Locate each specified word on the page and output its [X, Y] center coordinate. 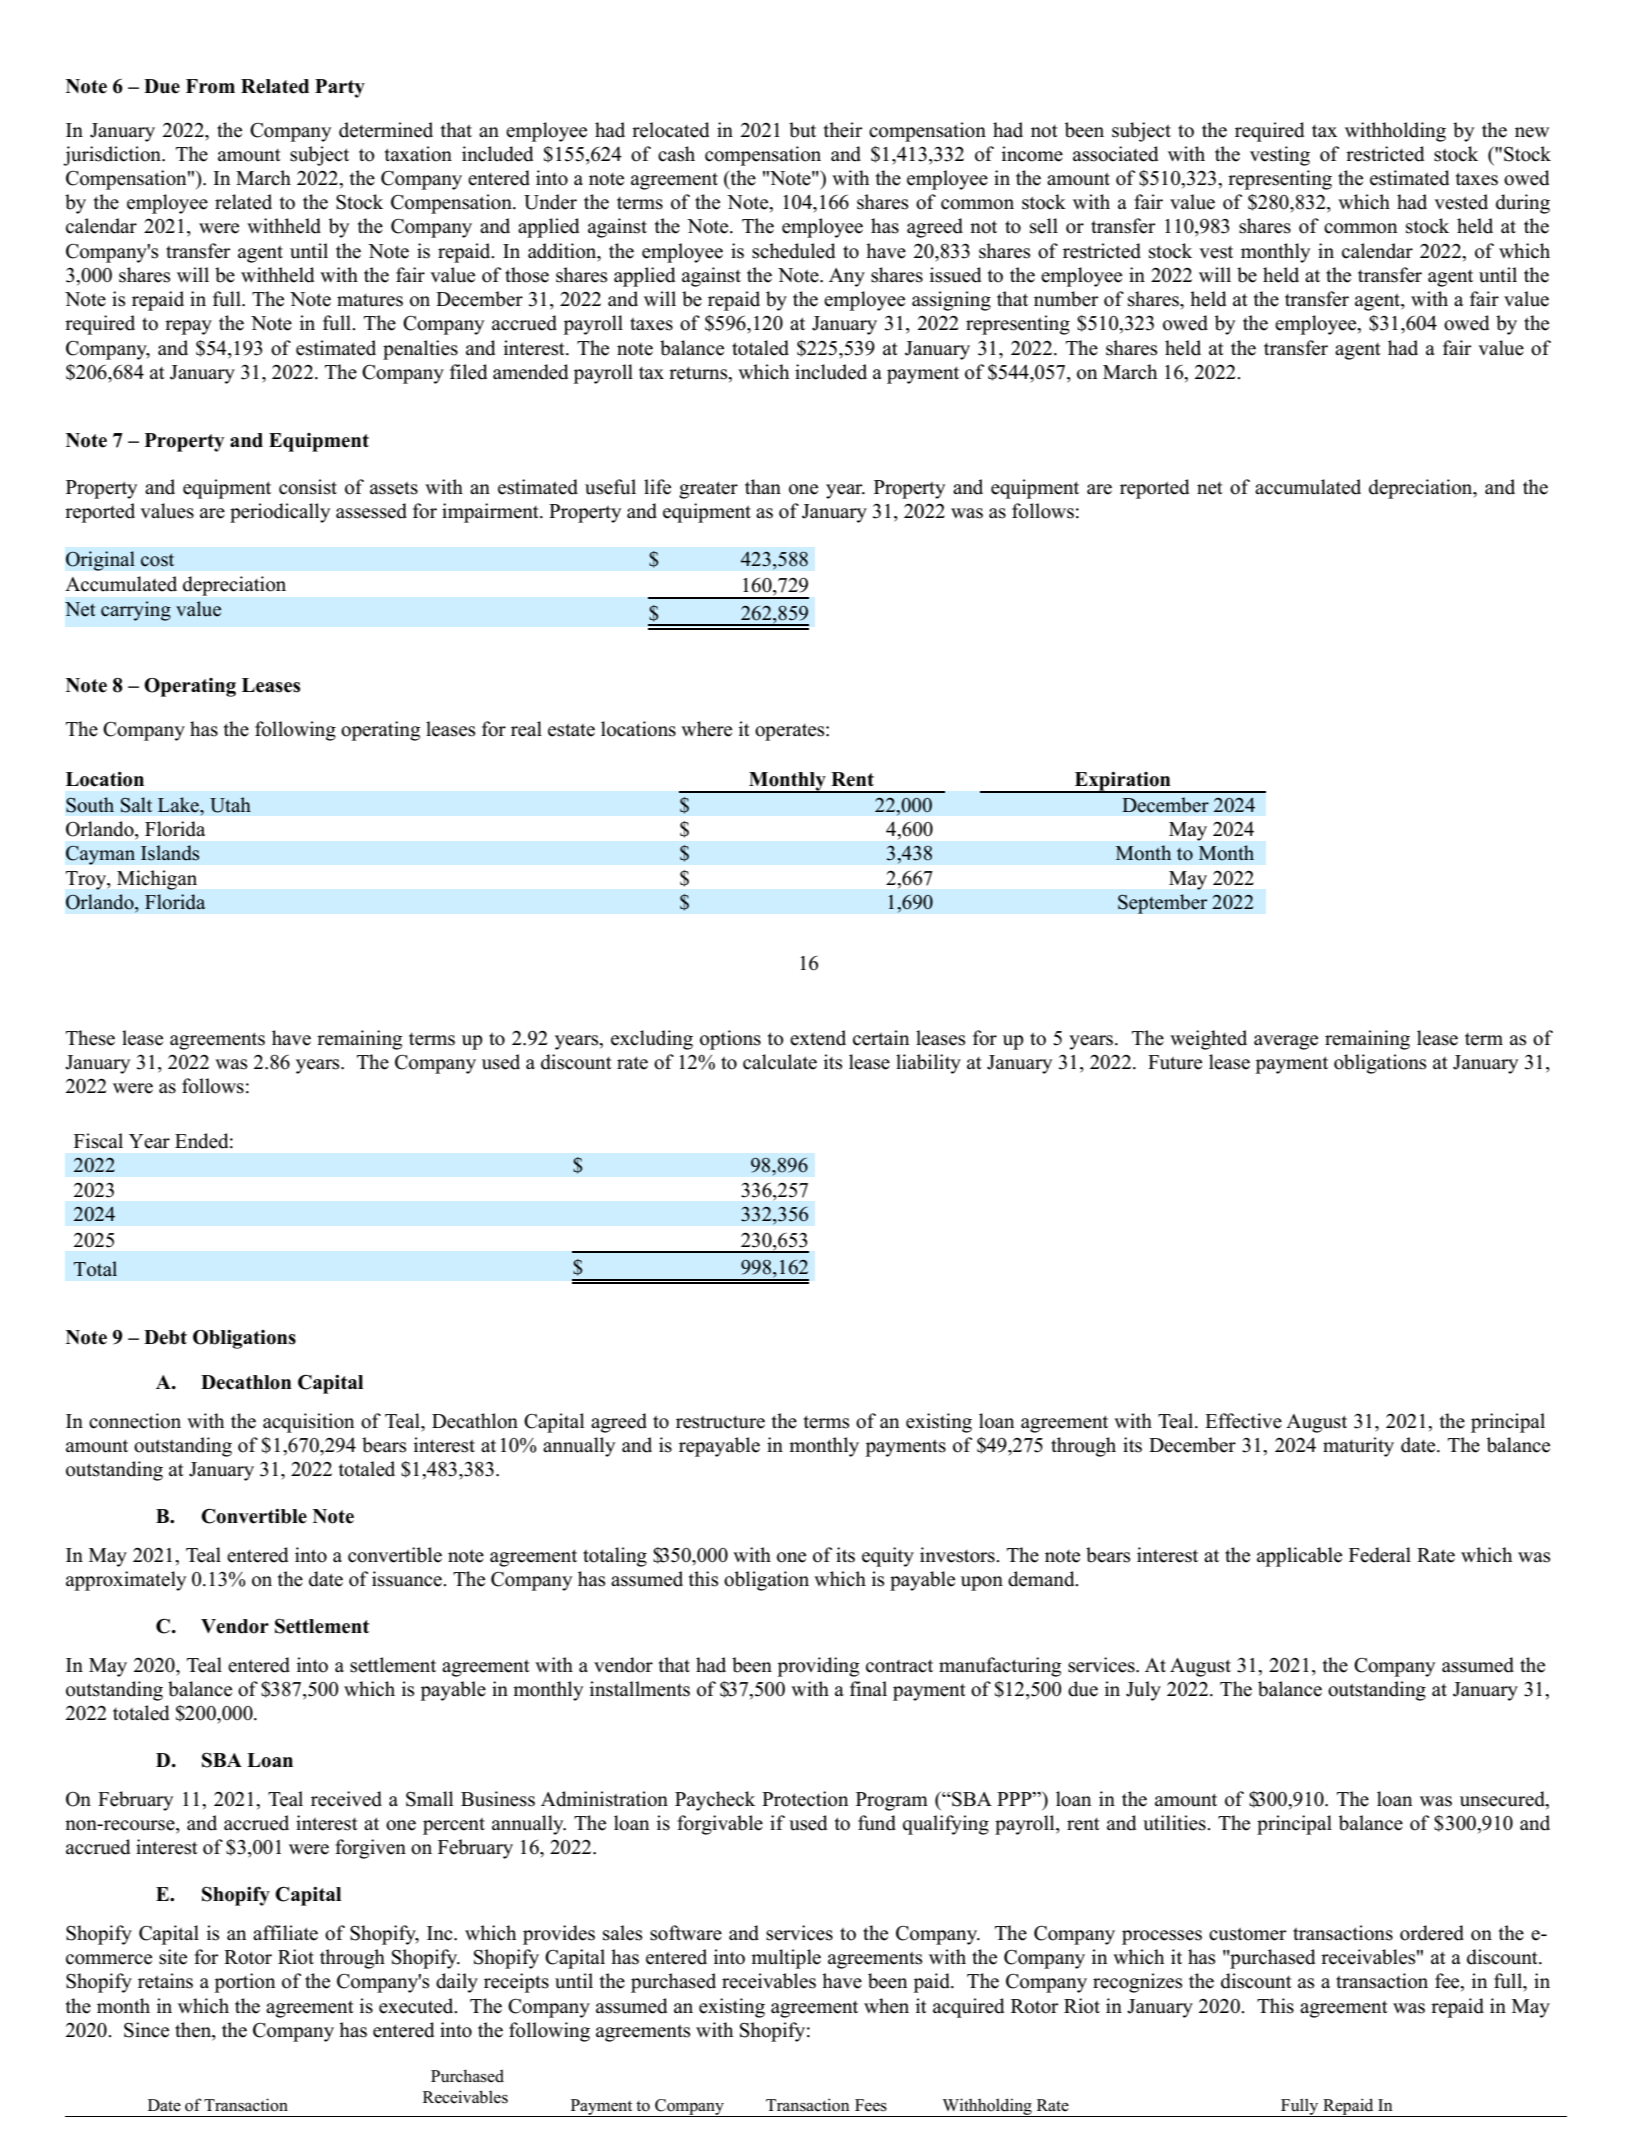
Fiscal [98, 1141]
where [706, 729]
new [1532, 132]
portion [244, 1983]
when [886, 2006]
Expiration [1122, 782]
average [1286, 1042]
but [802, 130]
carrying [136, 611]
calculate [780, 1062]
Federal [1380, 1555]
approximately [126, 1581]
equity [888, 1557]
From [210, 86]
